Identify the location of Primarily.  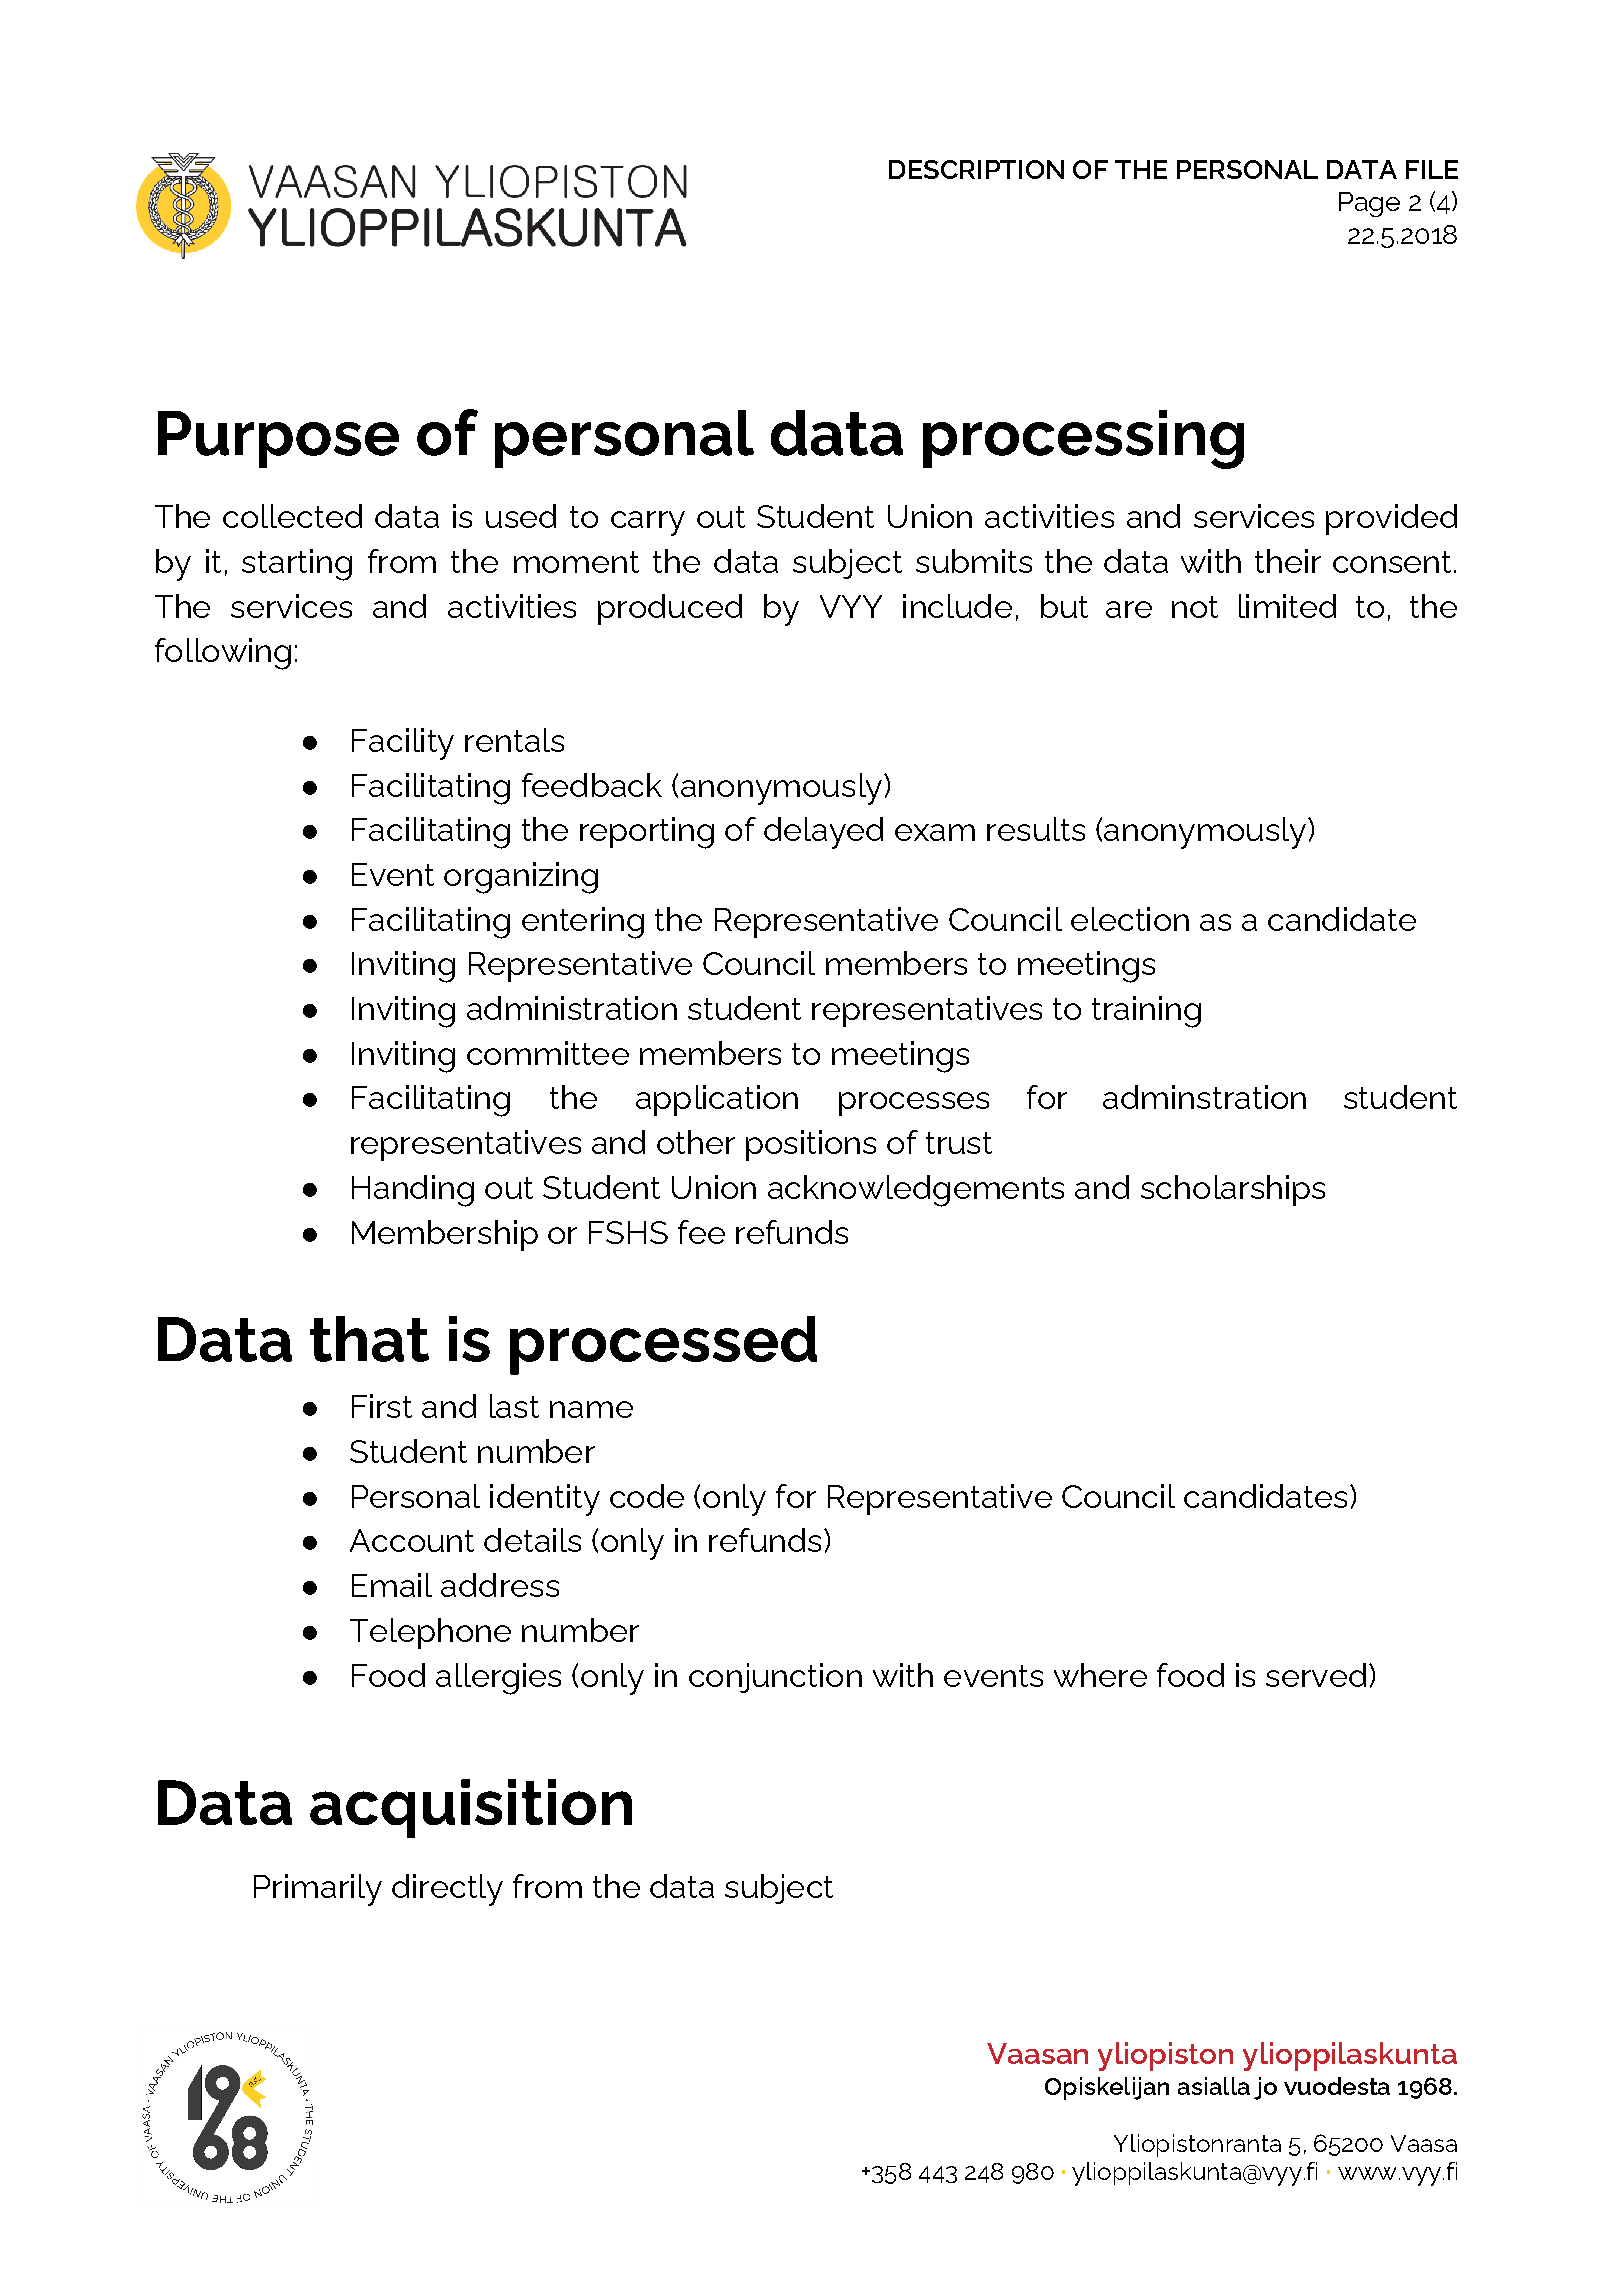
(318, 1890).
